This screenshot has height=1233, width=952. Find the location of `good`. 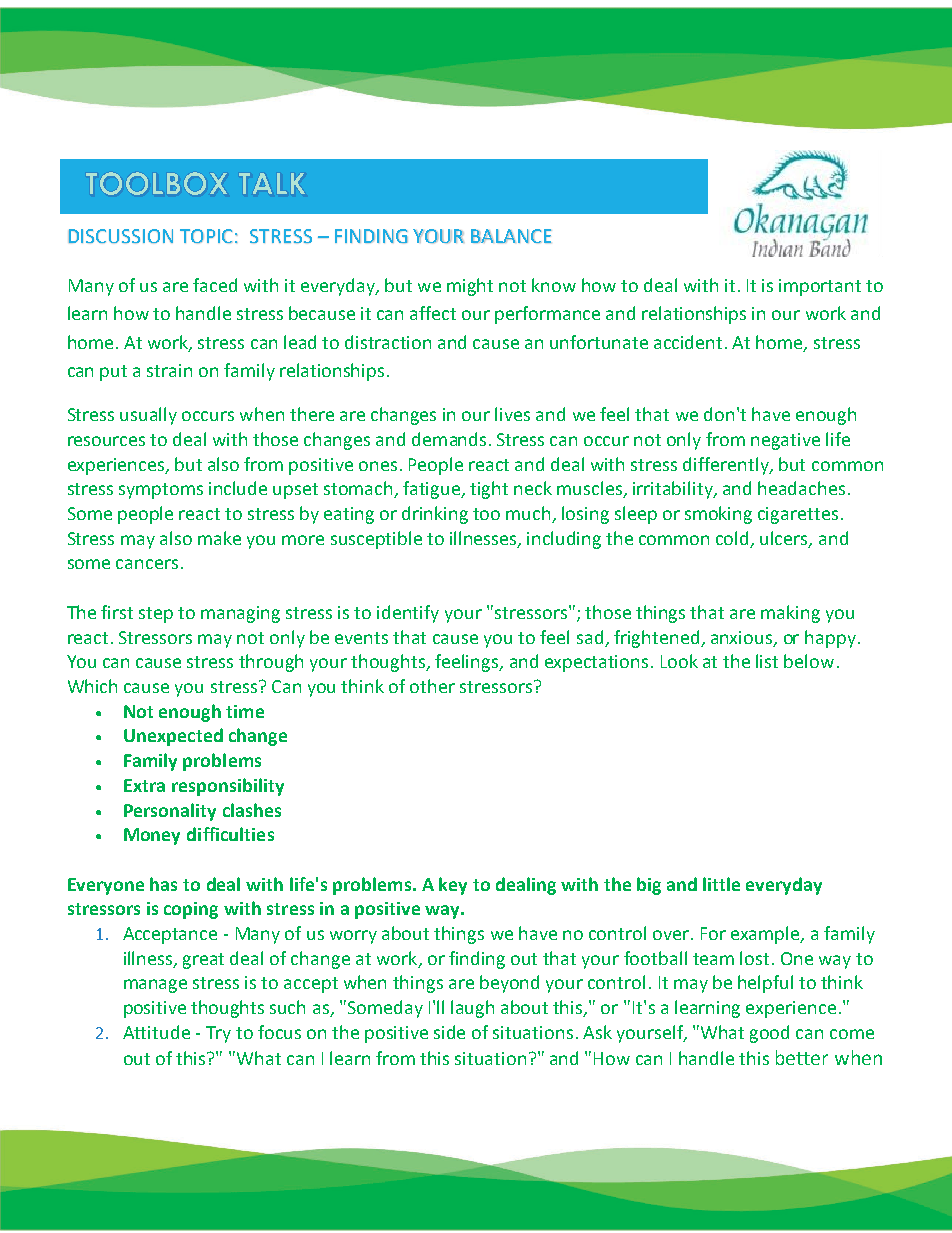

good is located at coordinates (769, 1034).
